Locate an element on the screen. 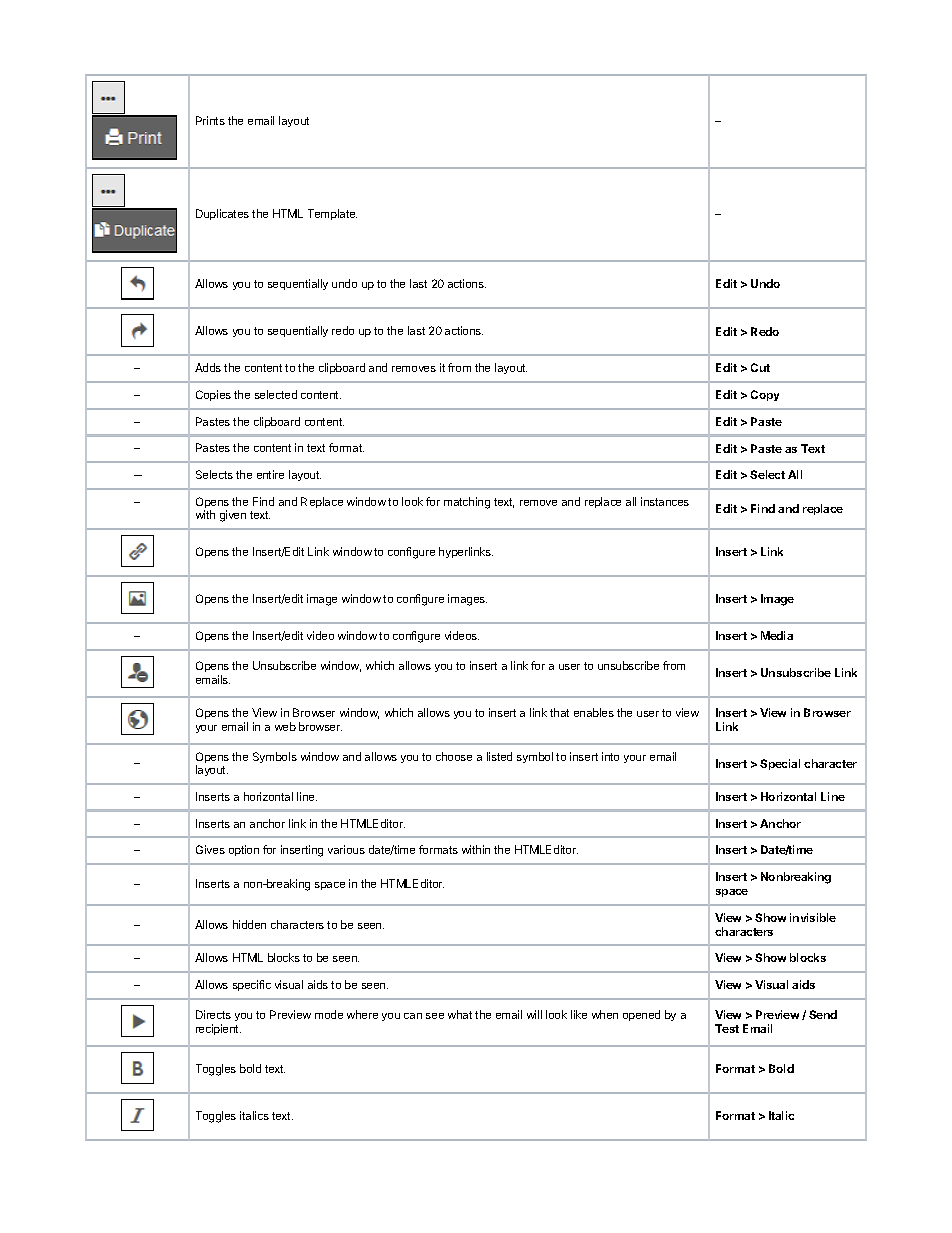  Template is located at coordinates (332, 214).
